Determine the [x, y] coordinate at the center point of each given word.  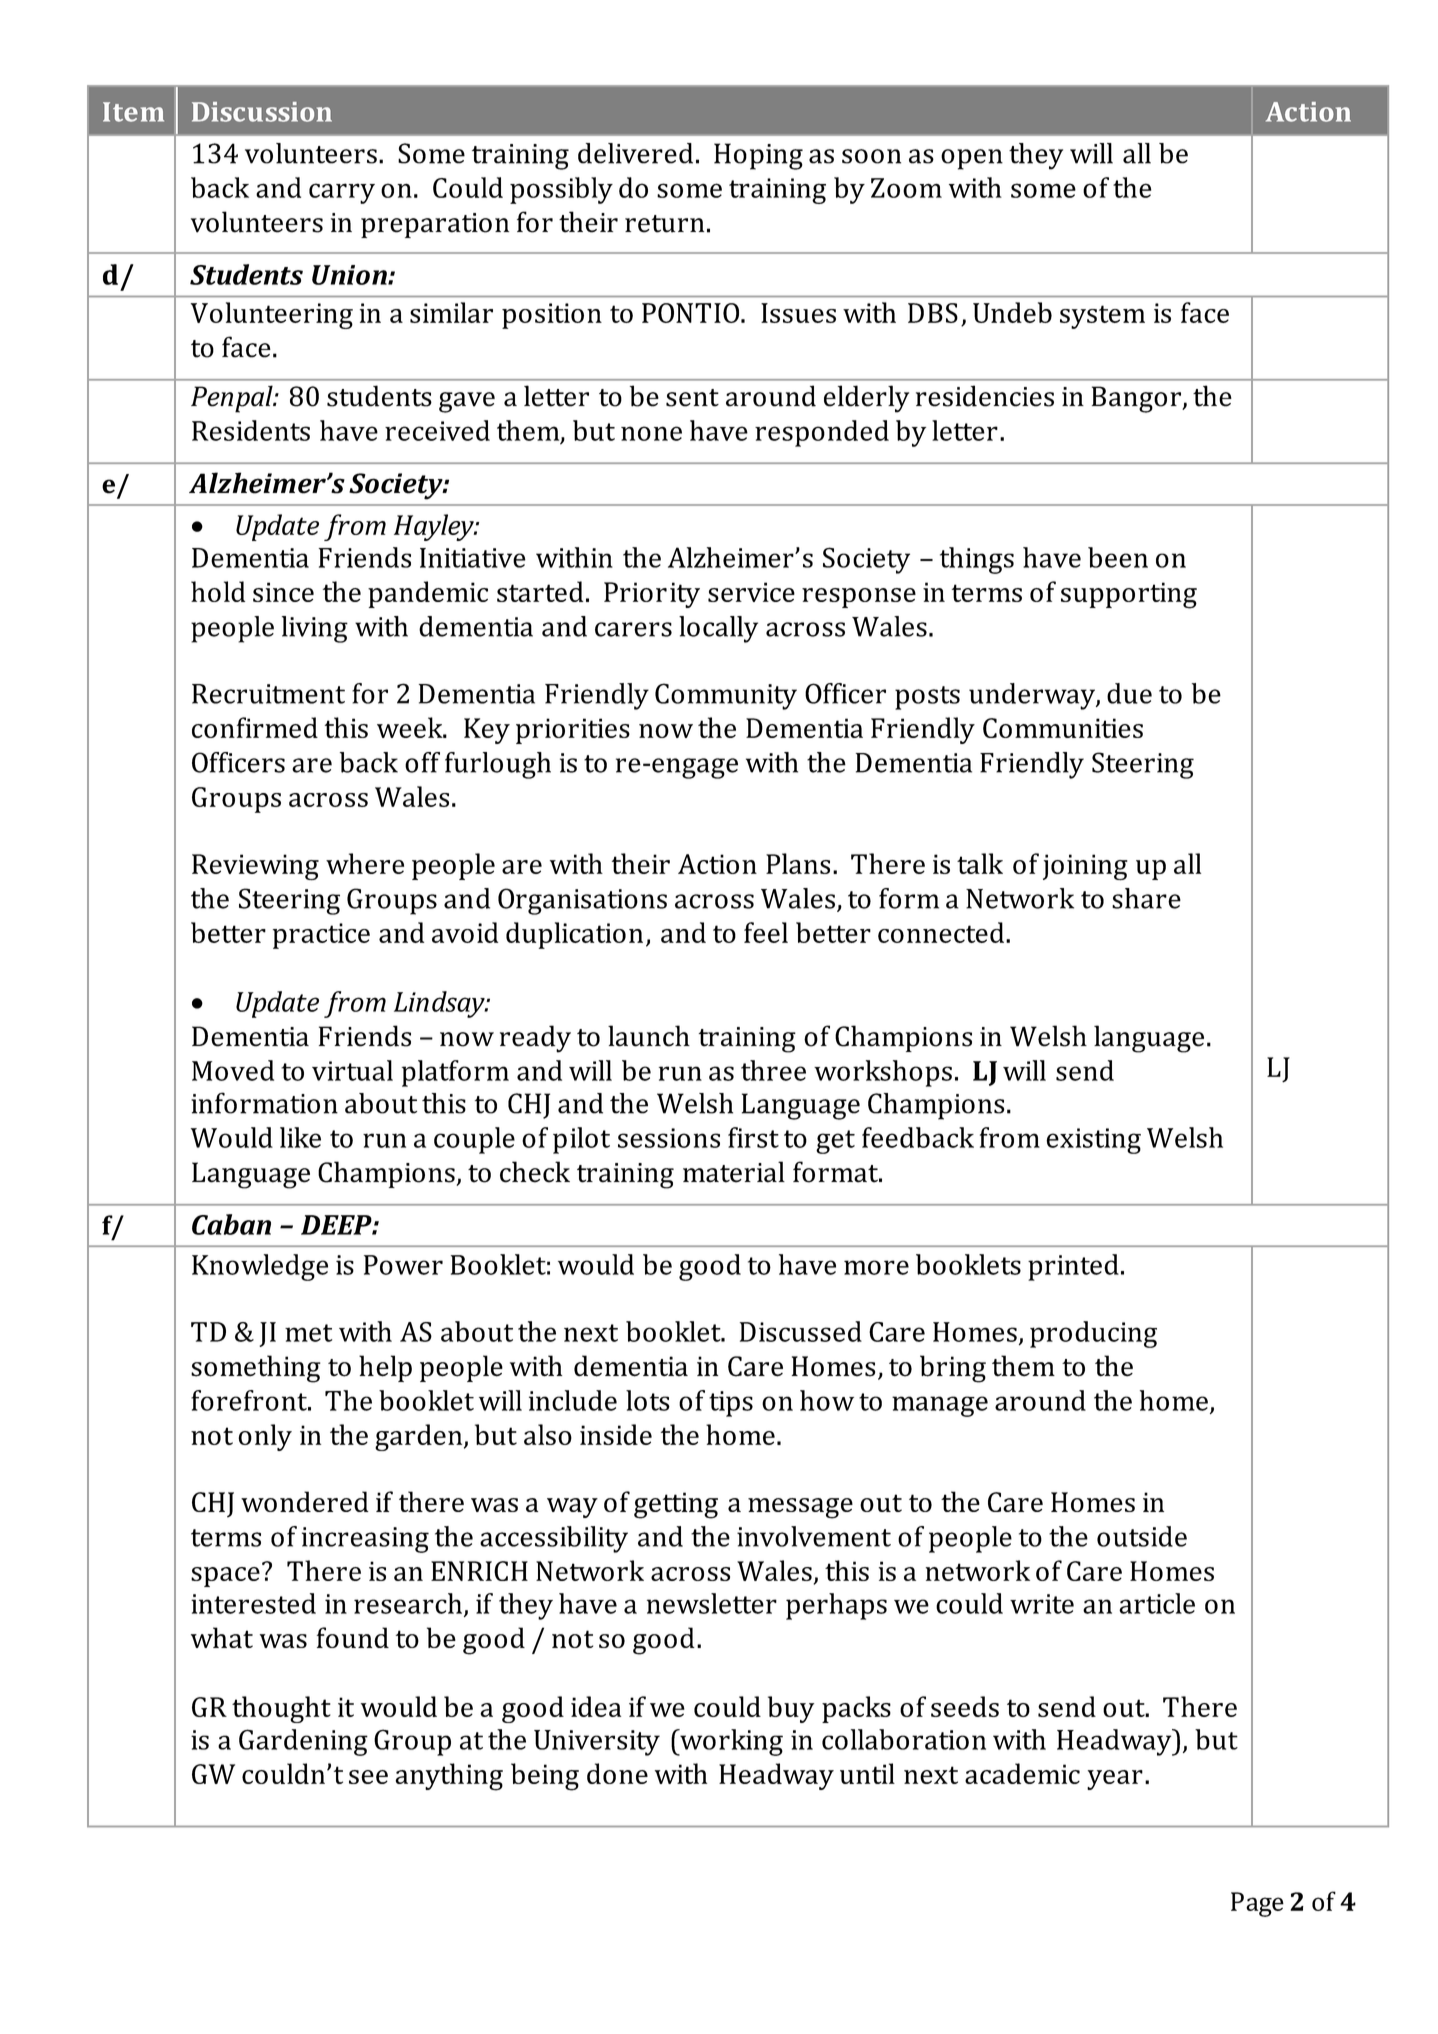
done [617, 1773]
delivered [635, 153]
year [1115, 1780]
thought [281, 1709]
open [972, 159]
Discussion [262, 112]
